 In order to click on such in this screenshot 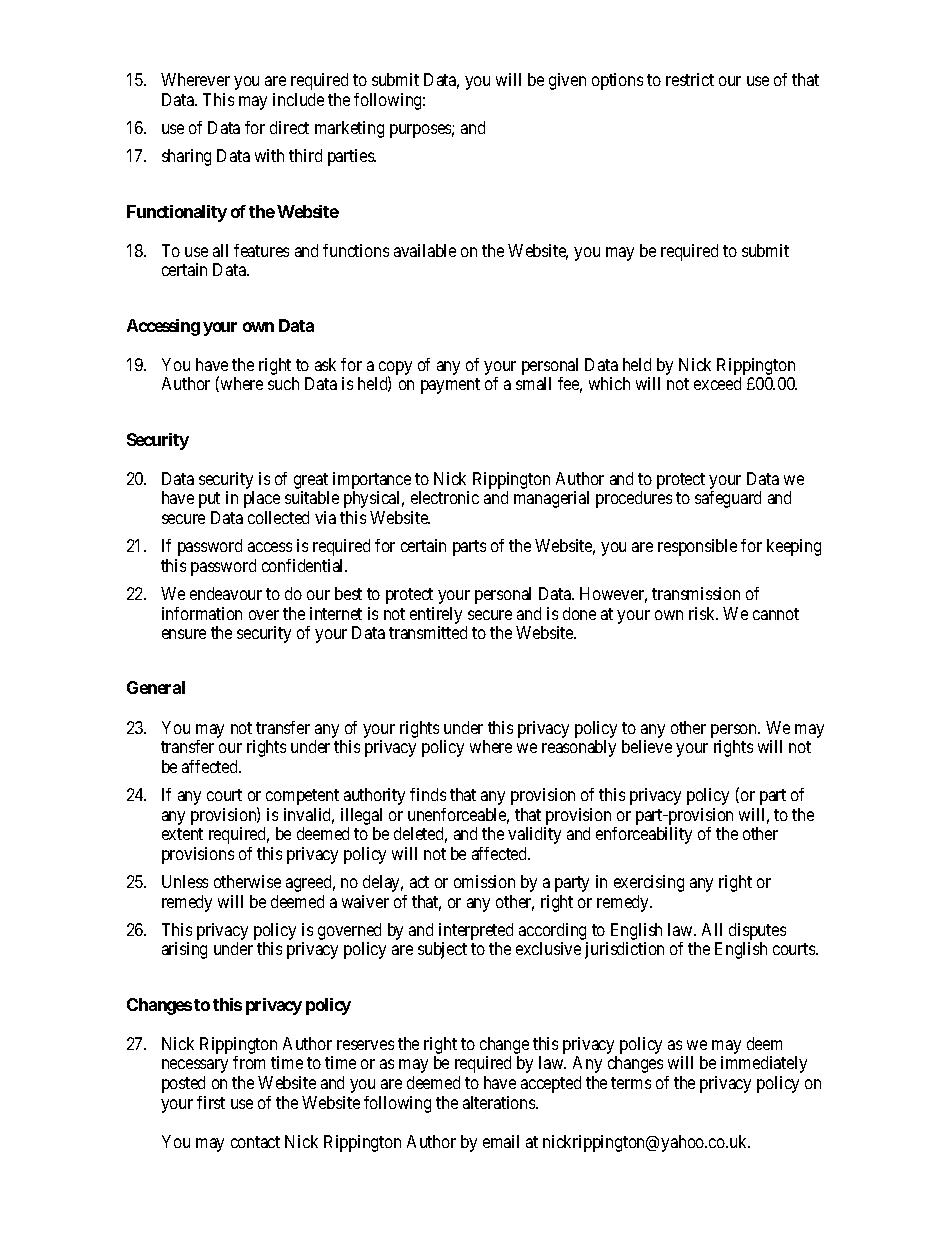, I will do `click(283, 383)`.
